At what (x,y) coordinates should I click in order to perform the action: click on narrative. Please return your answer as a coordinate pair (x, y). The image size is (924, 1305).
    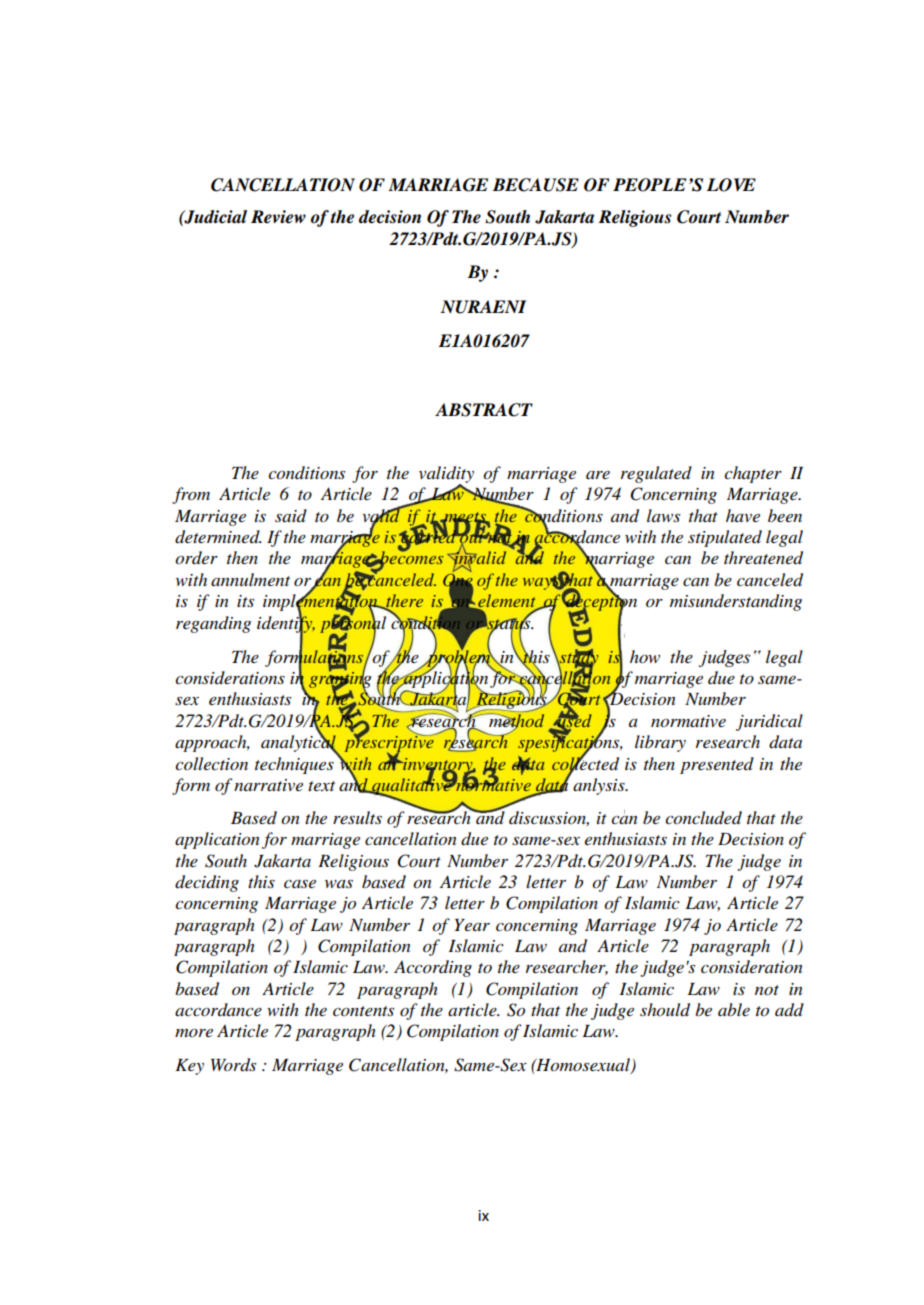
    Looking at the image, I should click on (268, 785).
